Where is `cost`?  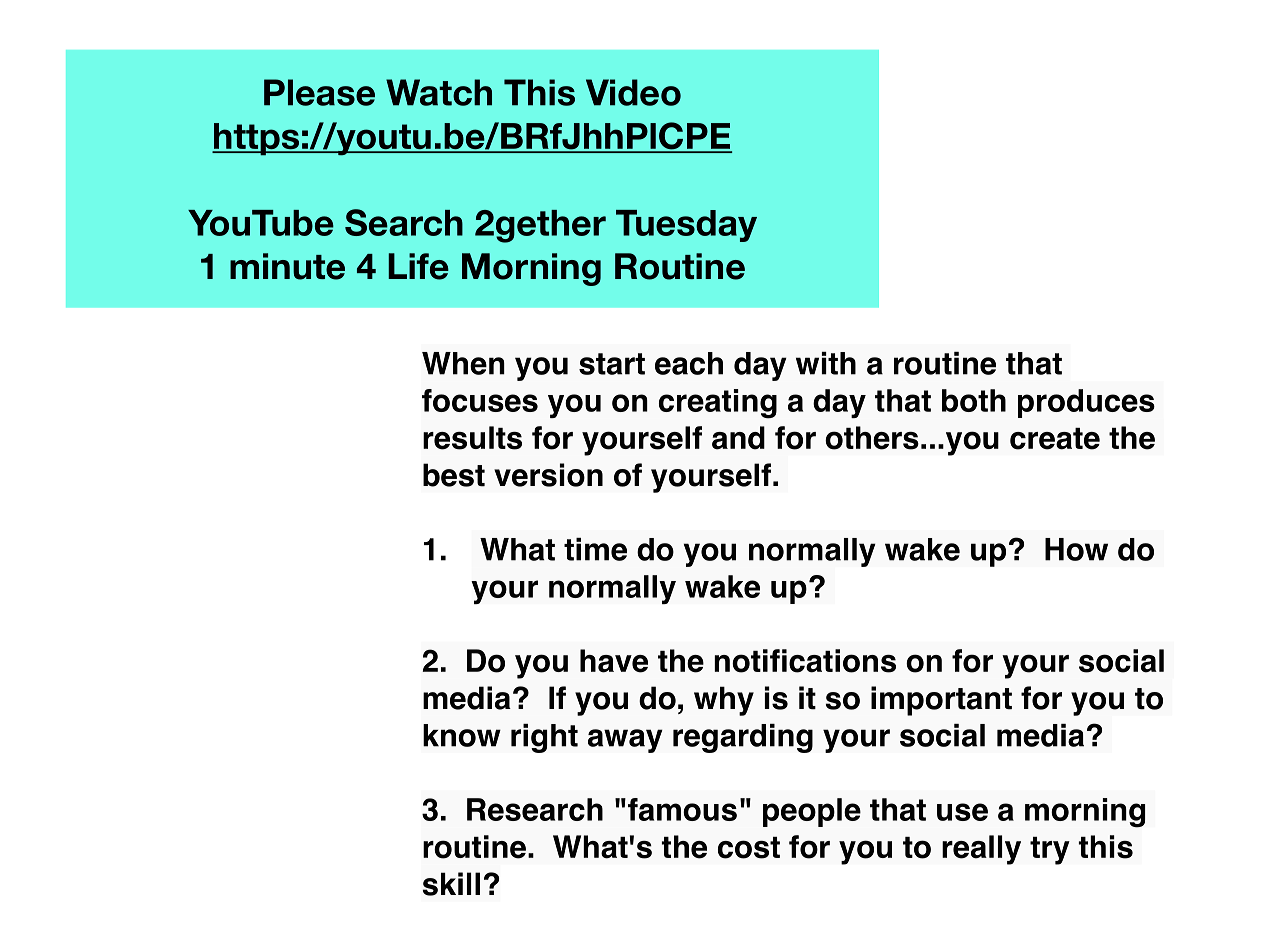
cost is located at coordinates (749, 848).
